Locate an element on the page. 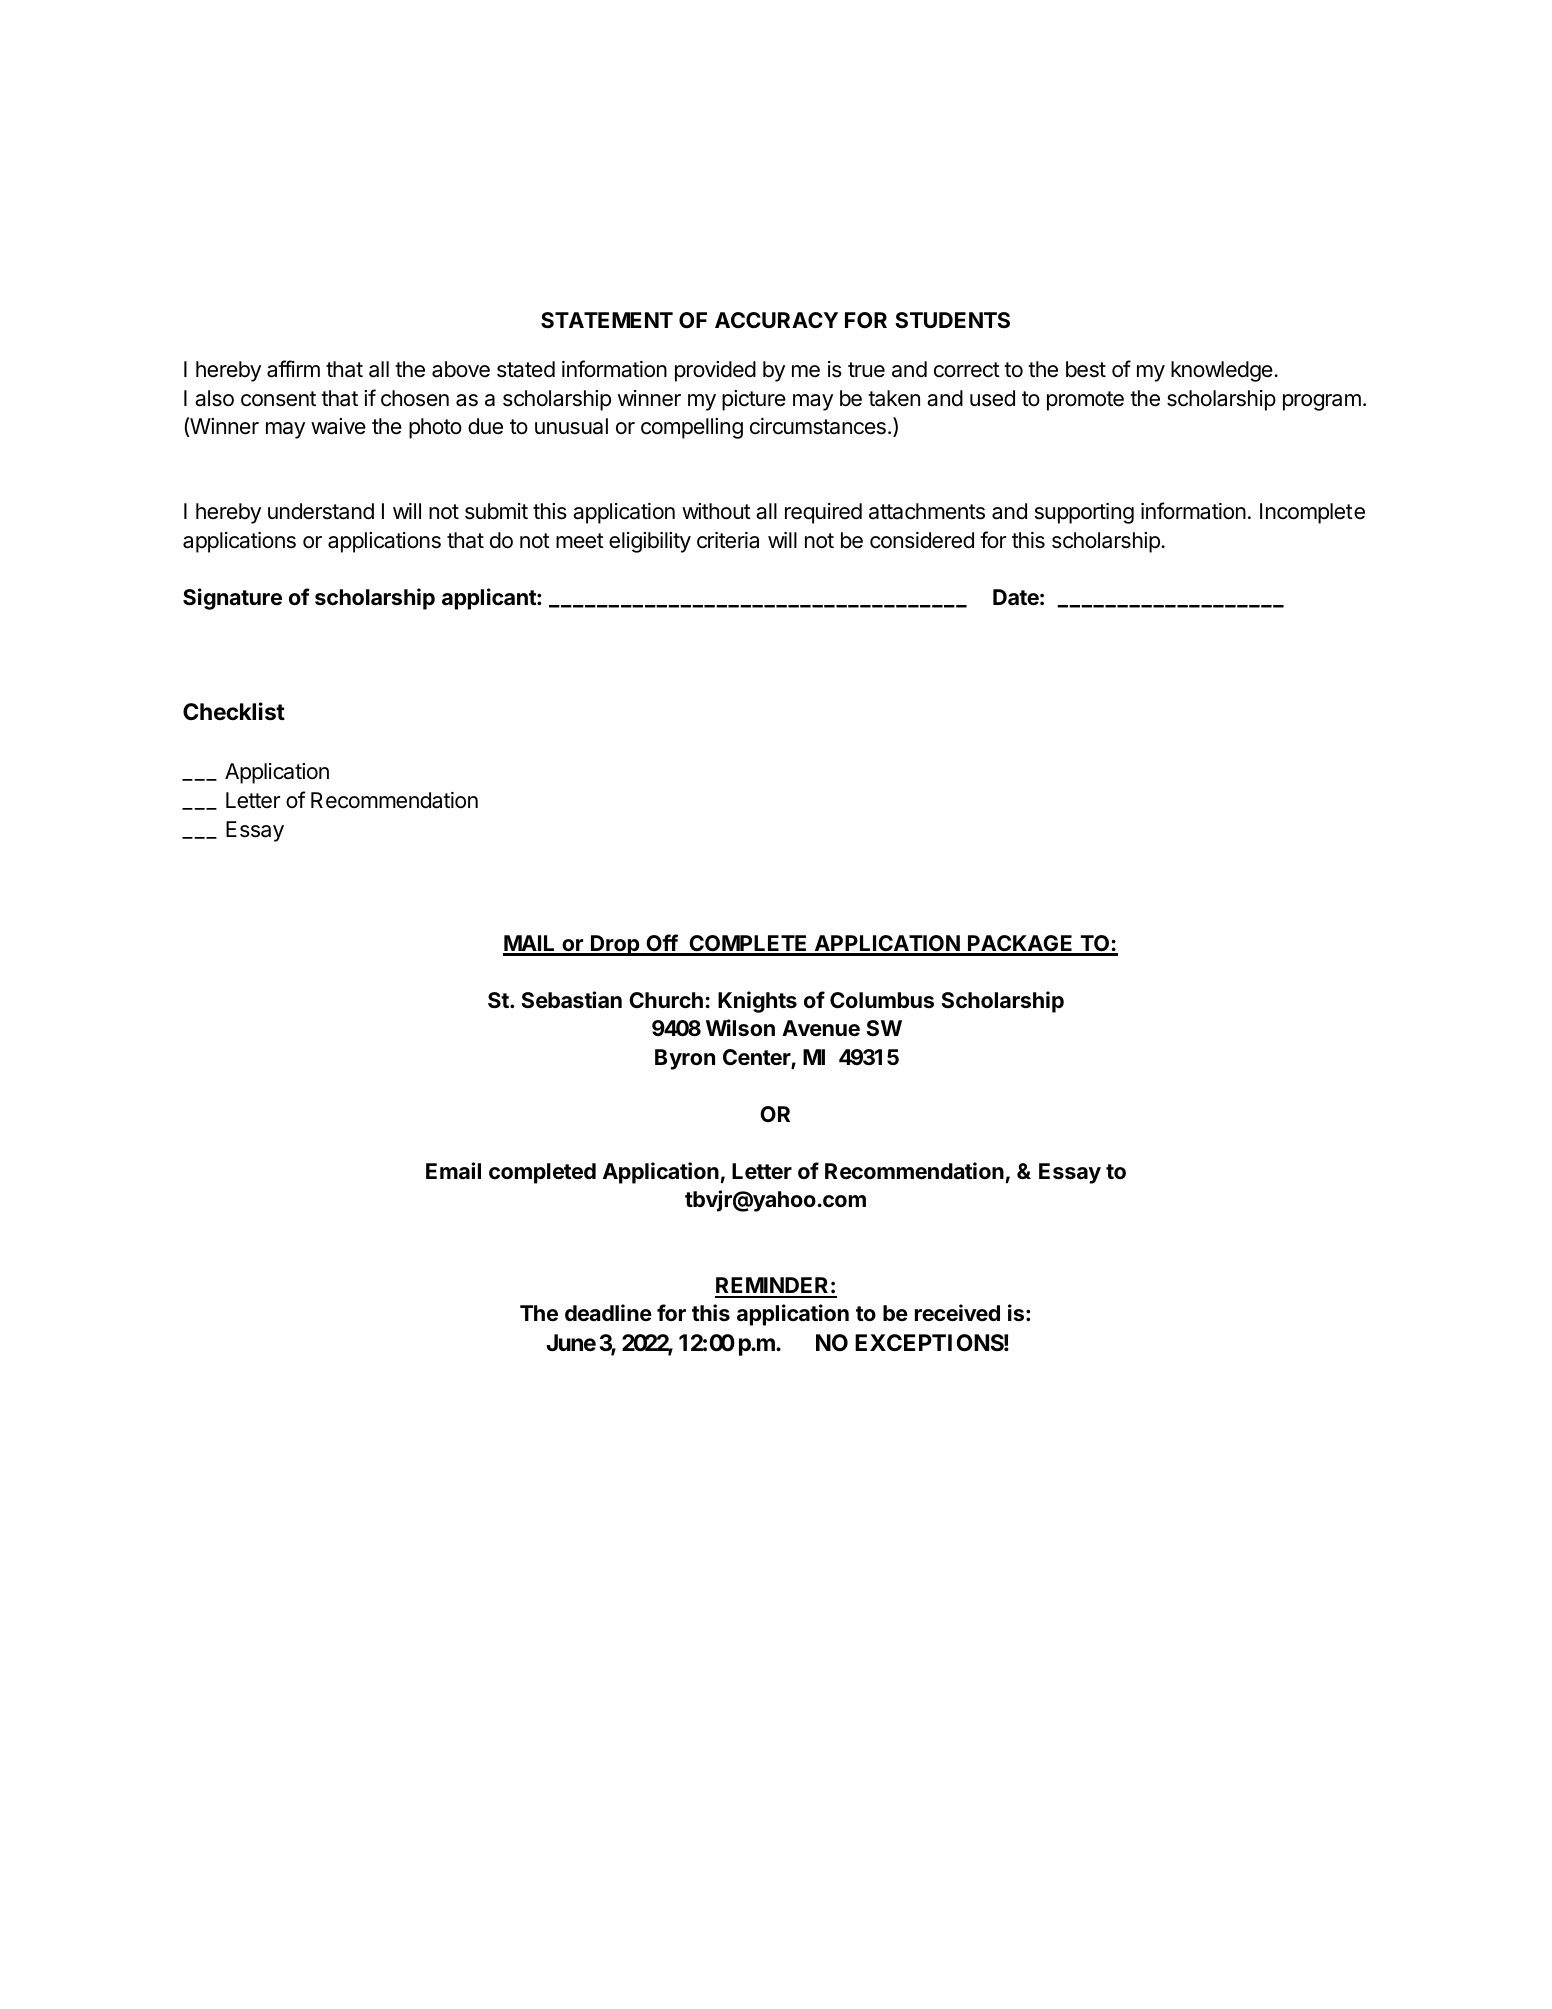 The width and height of the page is (1552, 2009). Checklist is located at coordinates (234, 711).
